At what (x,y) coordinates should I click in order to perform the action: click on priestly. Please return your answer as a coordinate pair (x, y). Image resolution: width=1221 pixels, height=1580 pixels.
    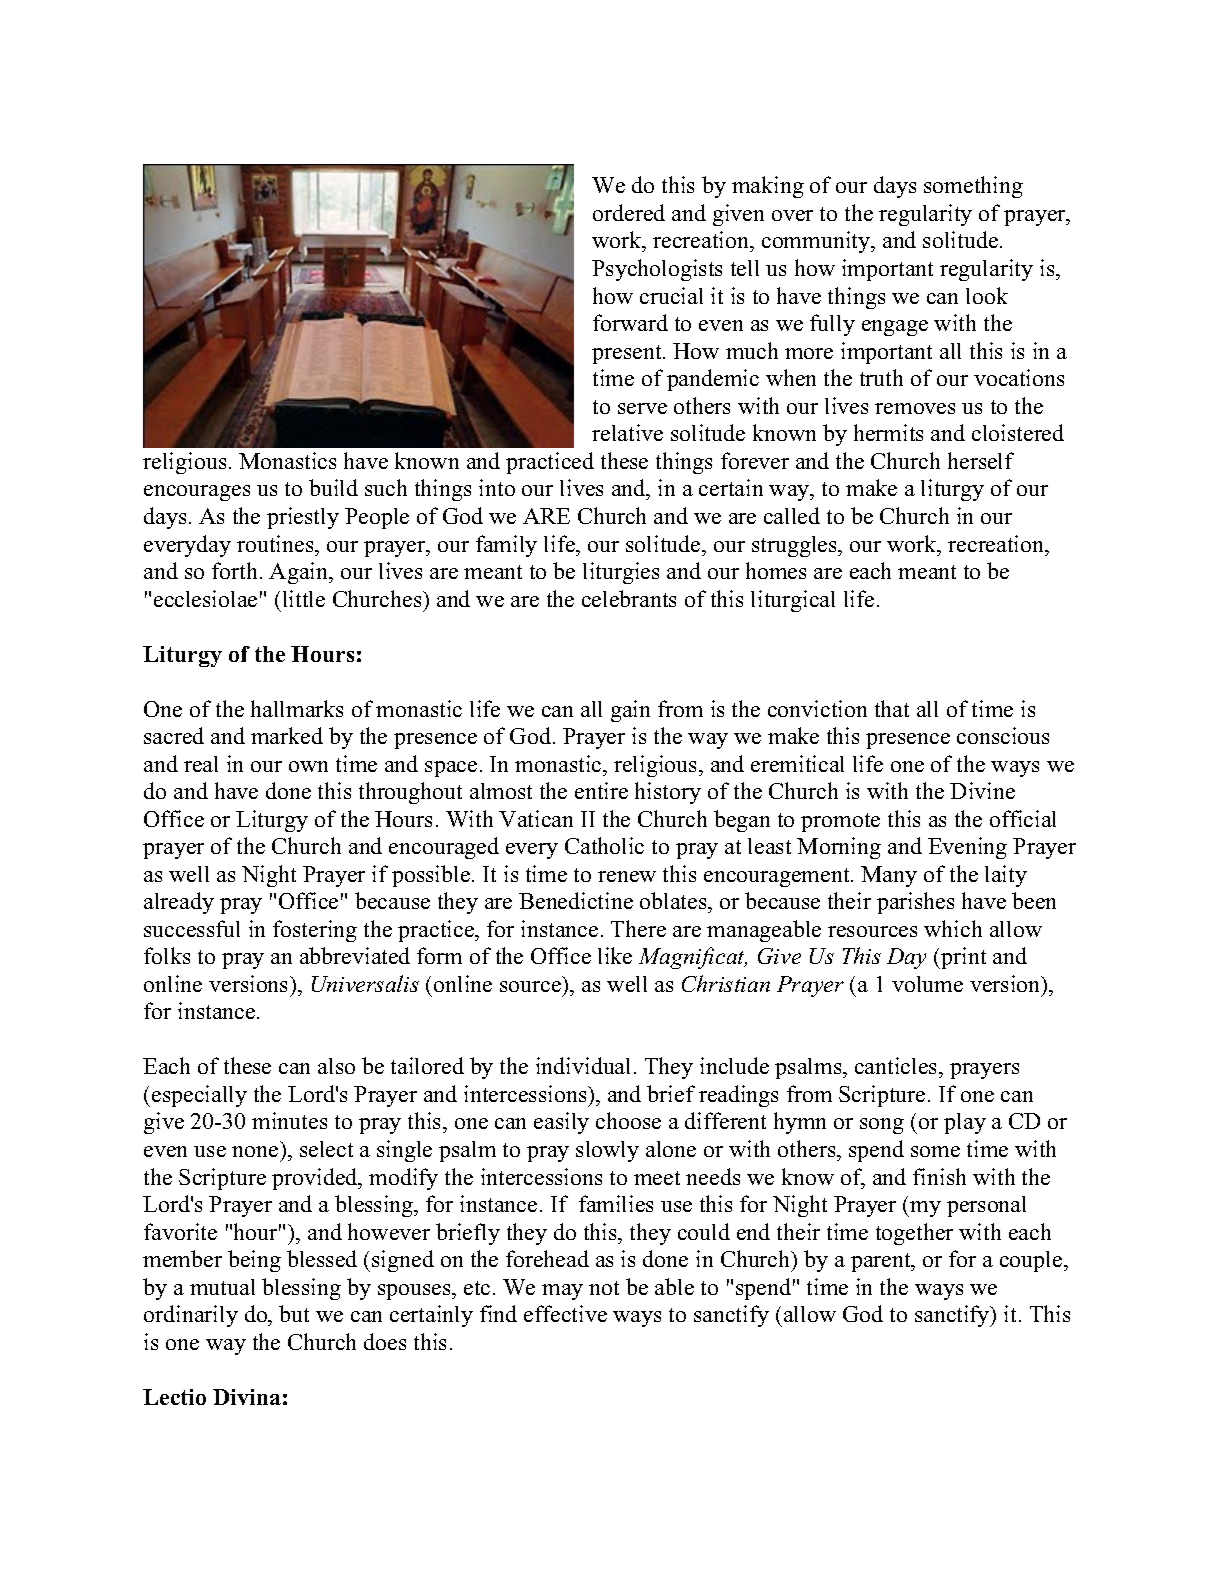
    Looking at the image, I should click on (303, 518).
